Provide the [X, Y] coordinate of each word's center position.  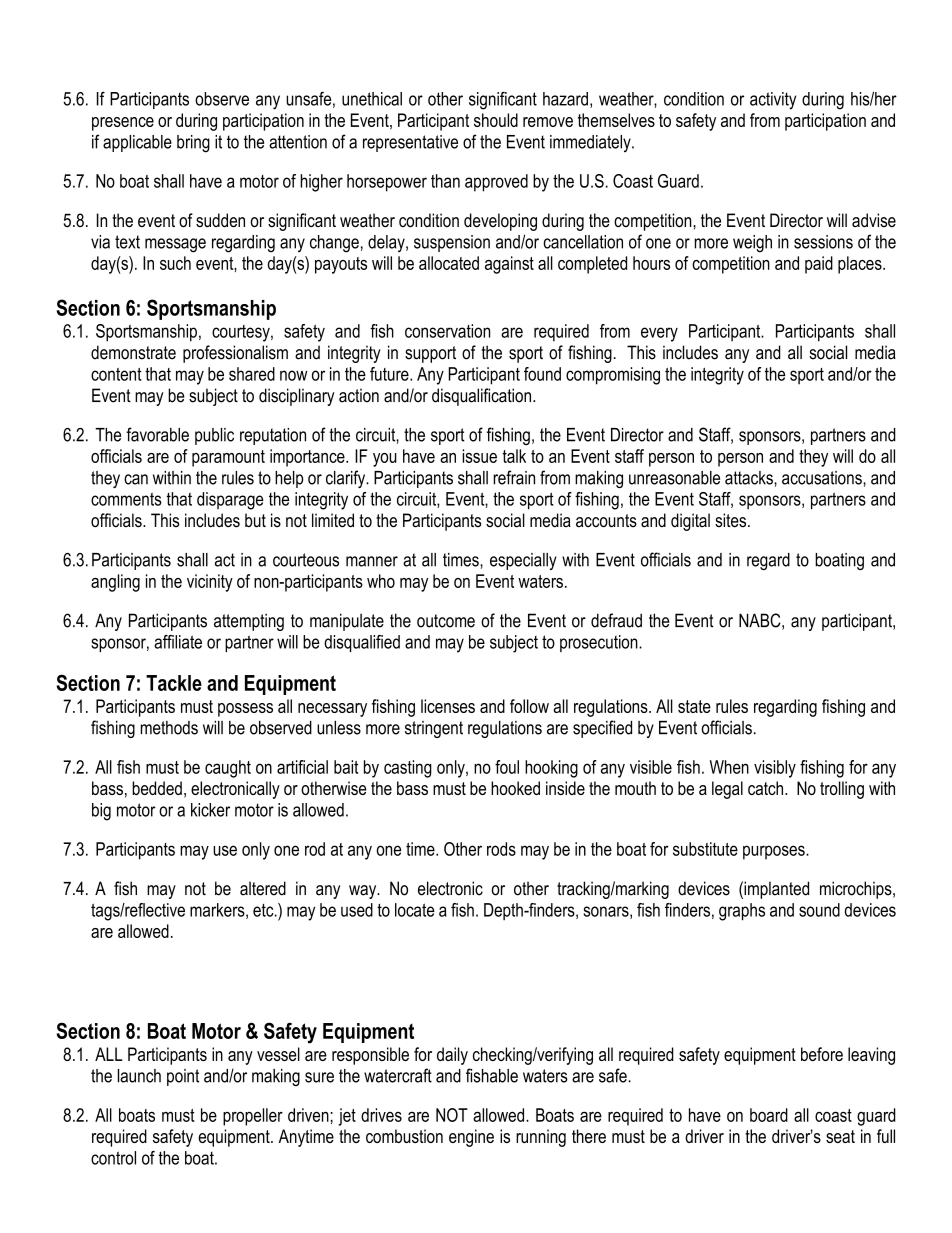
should [496, 120]
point [183, 1077]
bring [193, 144]
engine [471, 1138]
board [769, 1115]
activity [773, 101]
